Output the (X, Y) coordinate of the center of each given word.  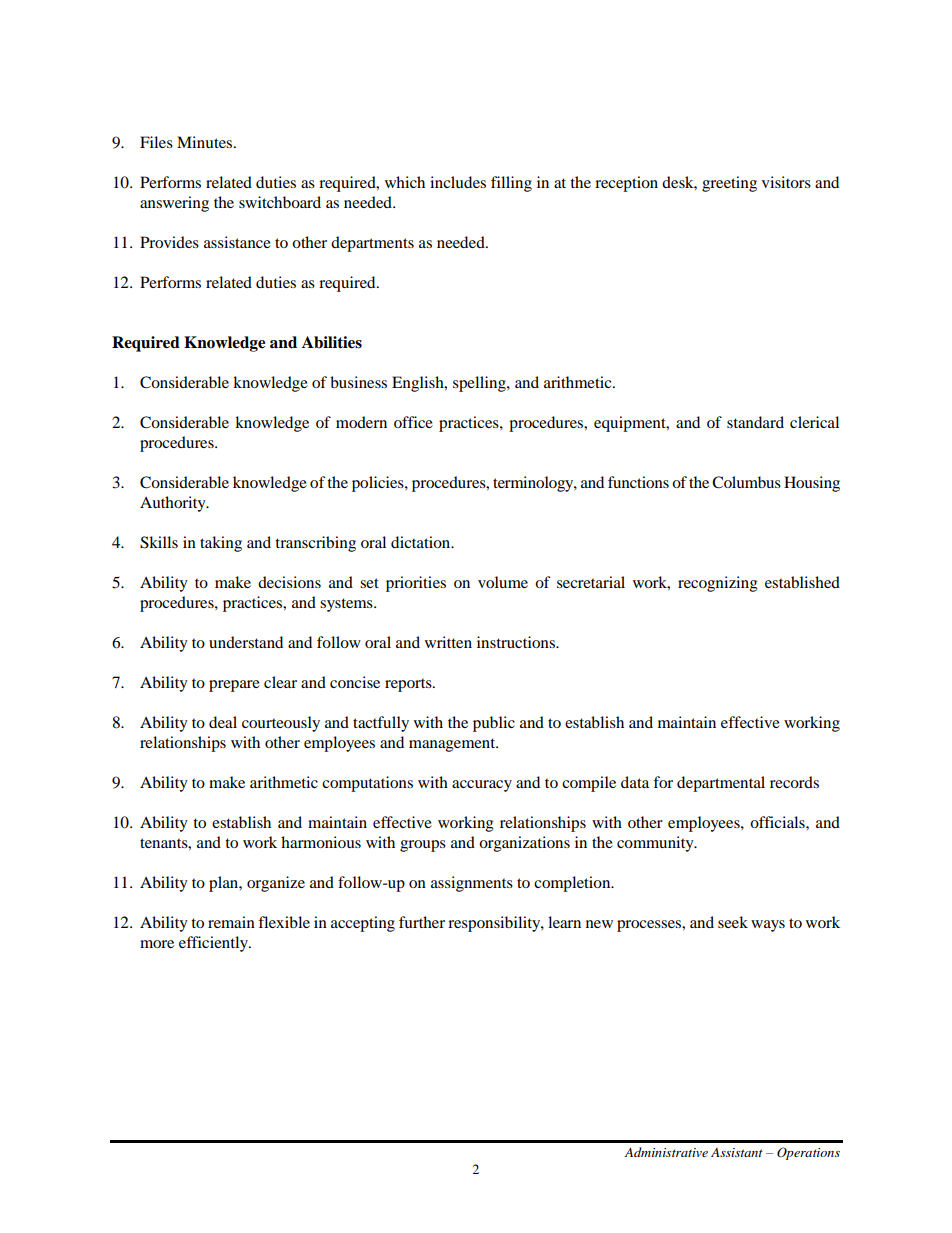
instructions (517, 642)
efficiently (214, 944)
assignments (472, 884)
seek (733, 922)
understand (246, 642)
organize (276, 884)
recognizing (718, 584)
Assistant (737, 1152)
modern (361, 422)
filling (511, 184)
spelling (480, 384)
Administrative (666, 1152)
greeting (729, 184)
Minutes (206, 142)
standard (755, 422)
